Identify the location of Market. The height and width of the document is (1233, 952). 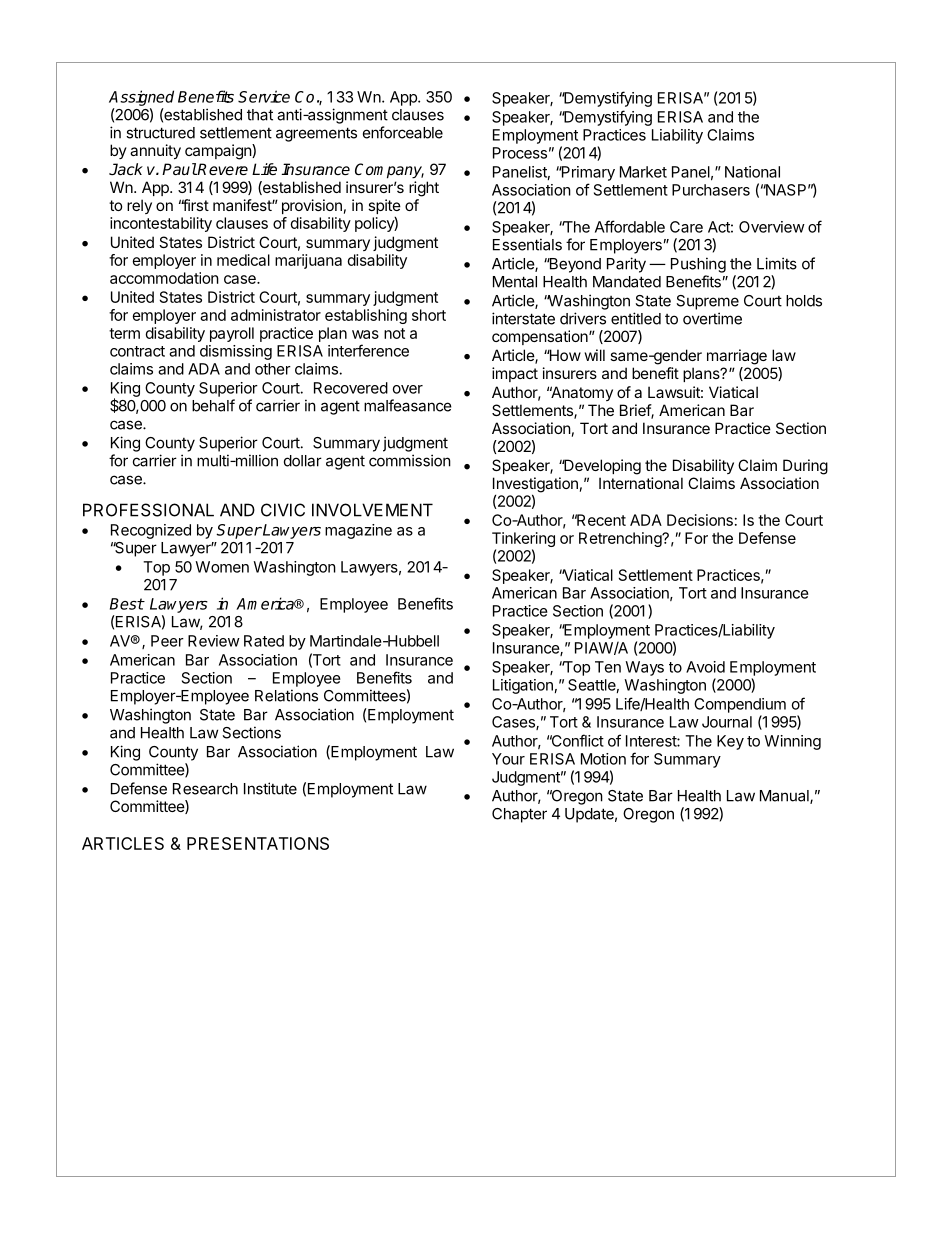
(643, 172).
